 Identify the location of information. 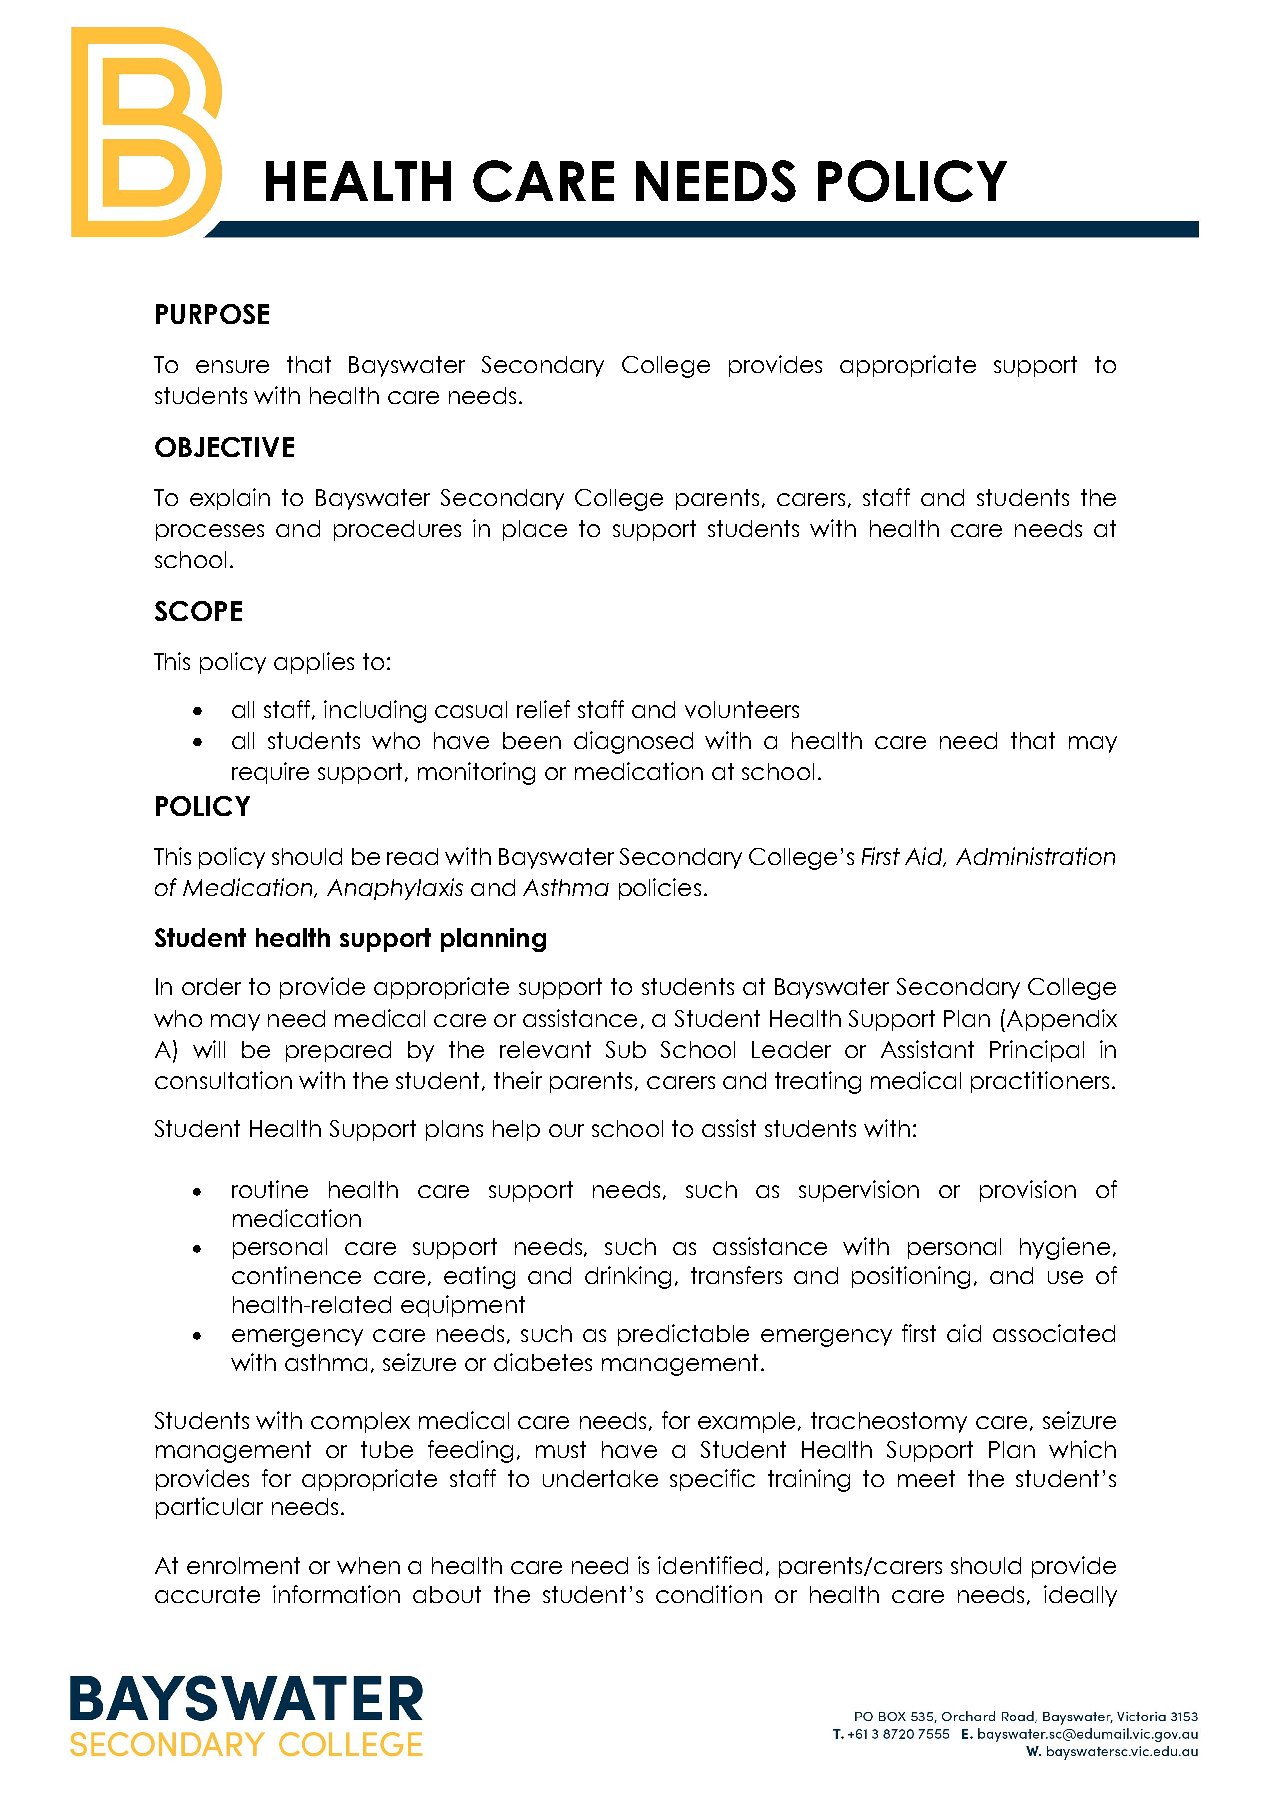
(336, 1594).
